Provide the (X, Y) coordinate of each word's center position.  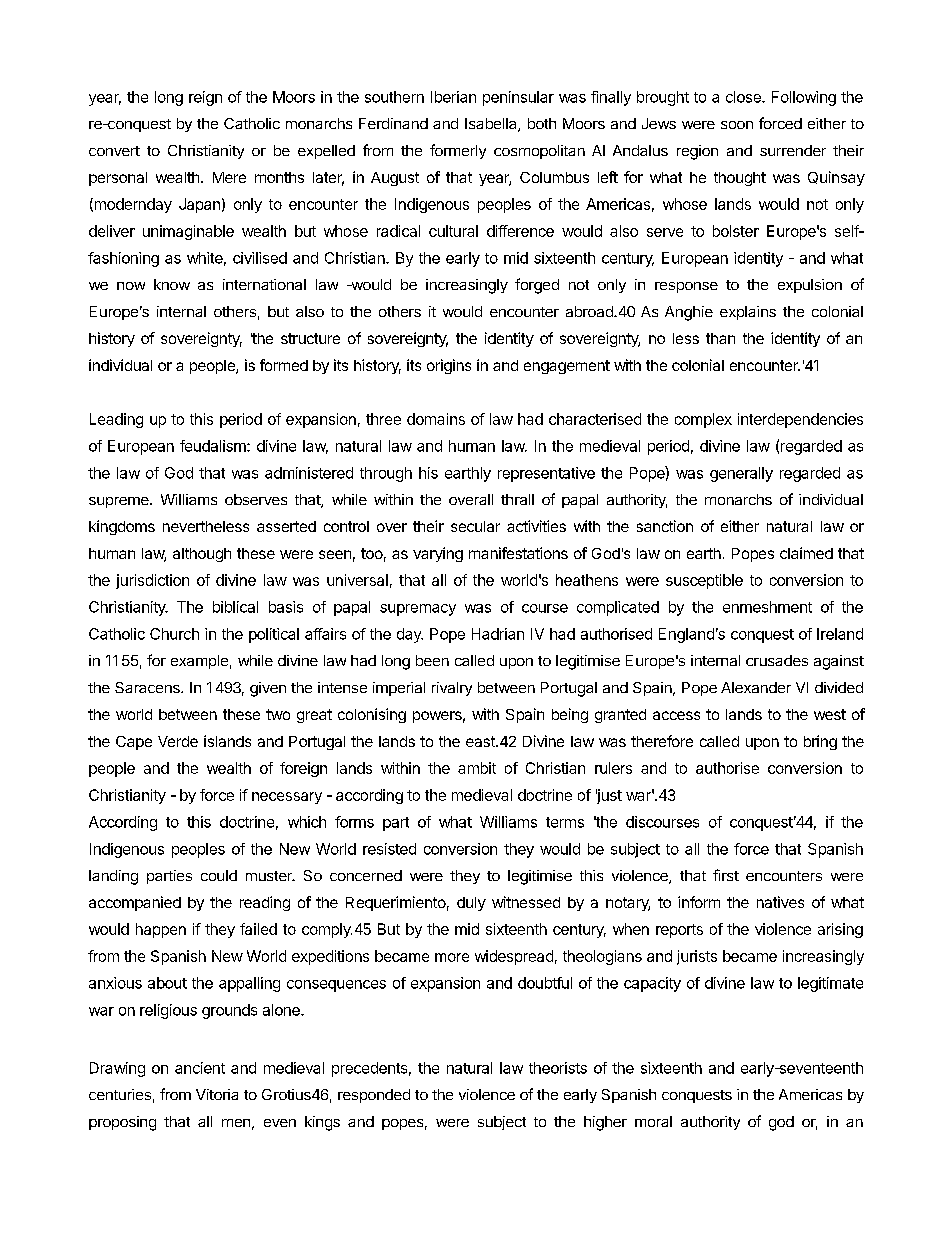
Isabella (492, 125)
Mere (229, 177)
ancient (200, 1068)
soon (737, 125)
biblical (235, 607)
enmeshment (767, 607)
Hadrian (498, 634)
